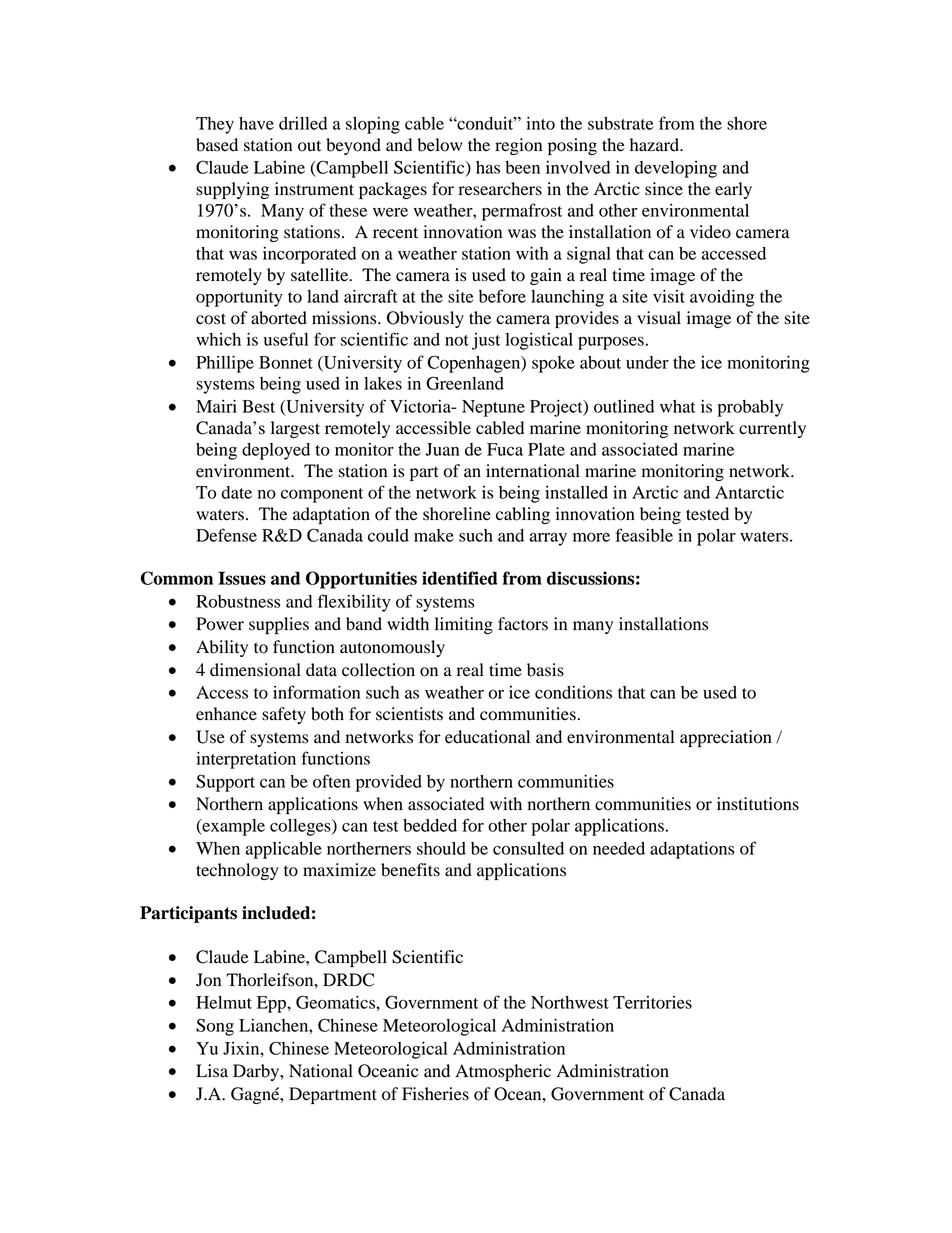 This screenshot has height=1233, width=952. What do you see at coordinates (503, 1072) in the screenshot?
I see `Atmospheric` at bounding box center [503, 1072].
